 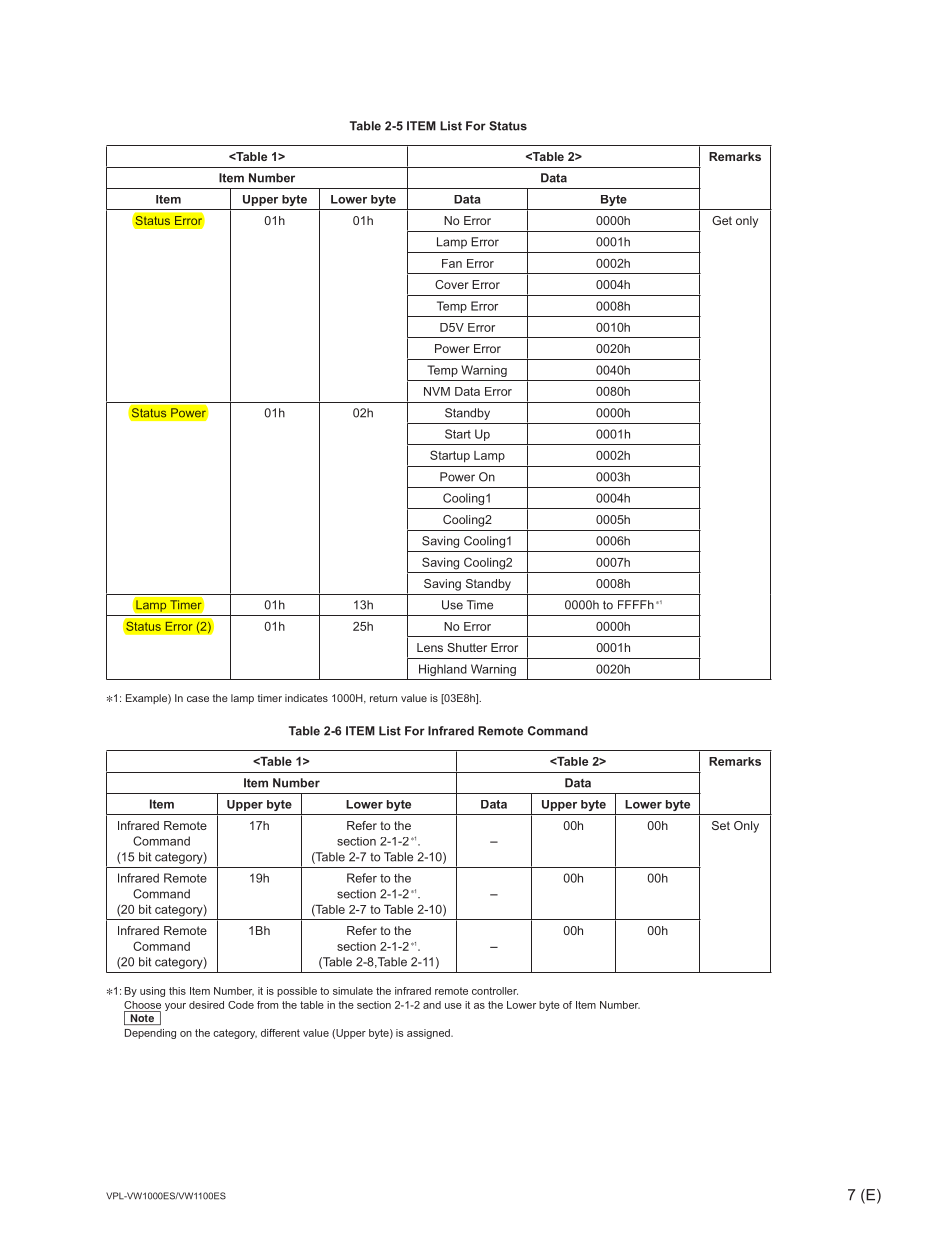 I want to click on case, so click(x=198, y=699).
